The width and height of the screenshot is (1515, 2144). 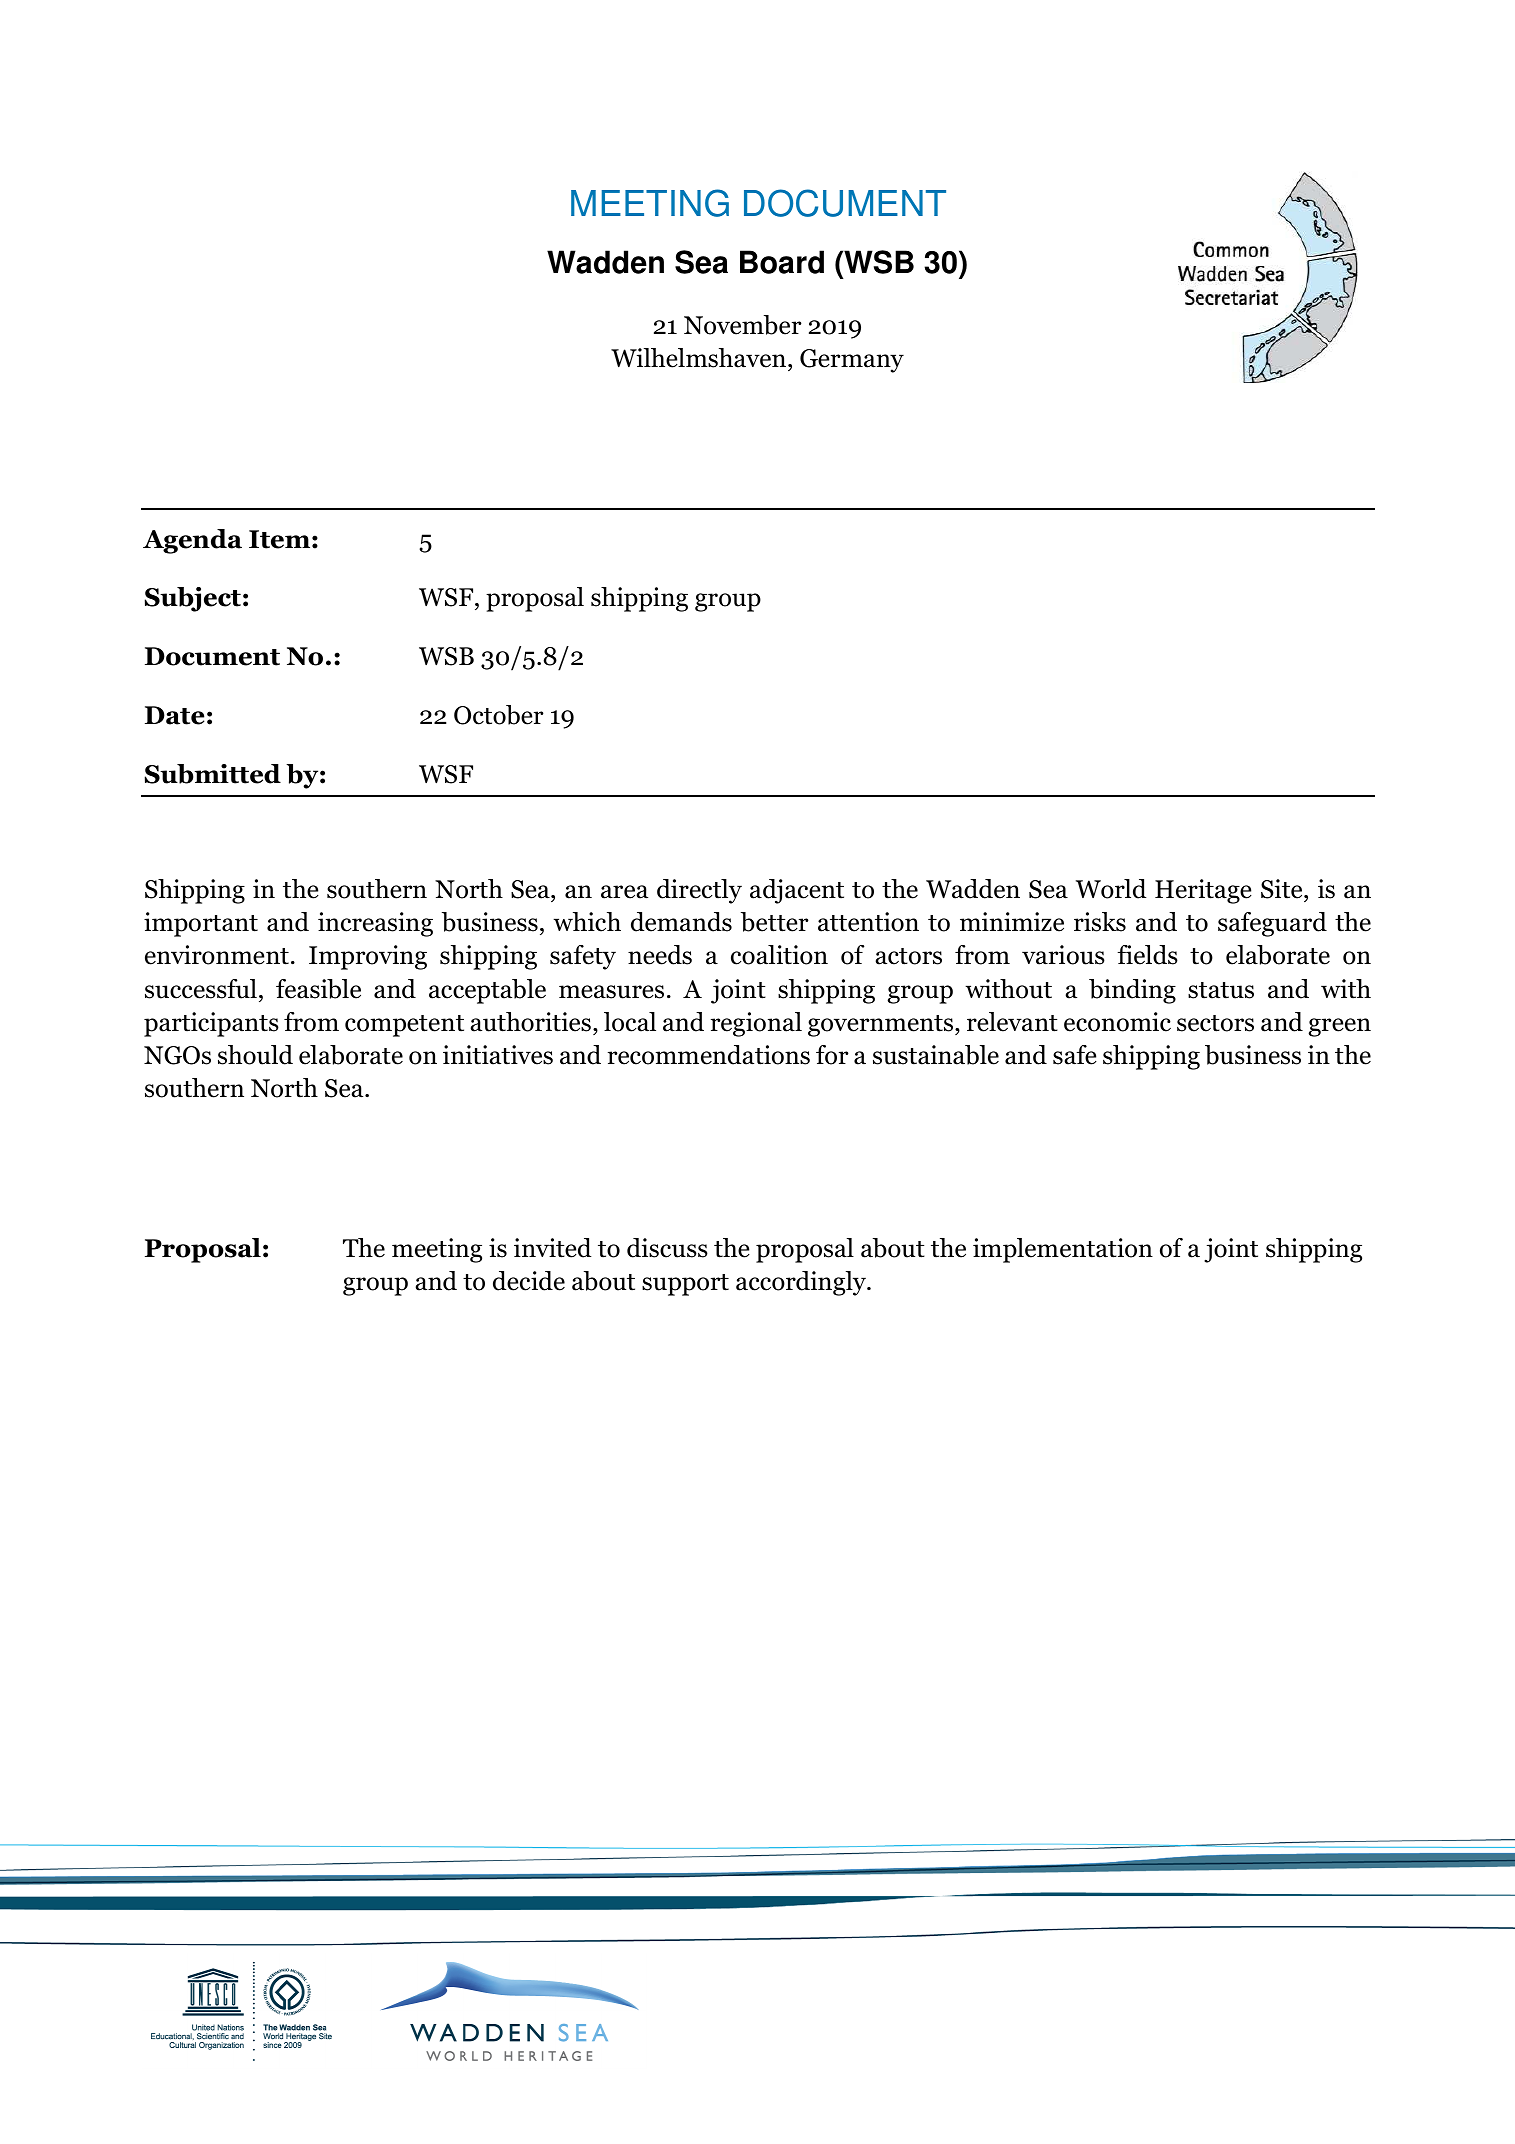 I want to click on November, so click(x=743, y=325).
